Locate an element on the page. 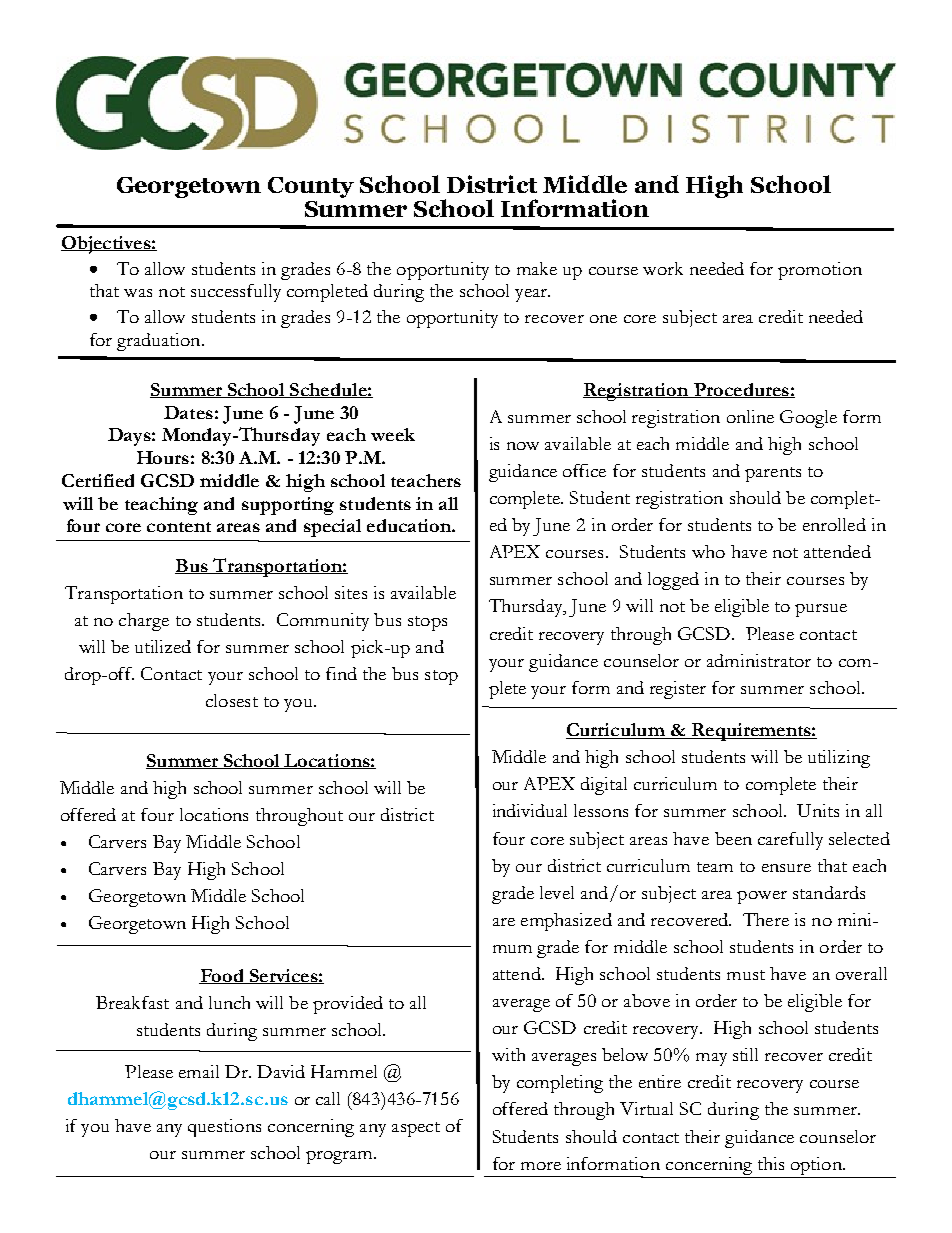 The height and width of the document is (1233, 952). make is located at coordinates (537, 268).
